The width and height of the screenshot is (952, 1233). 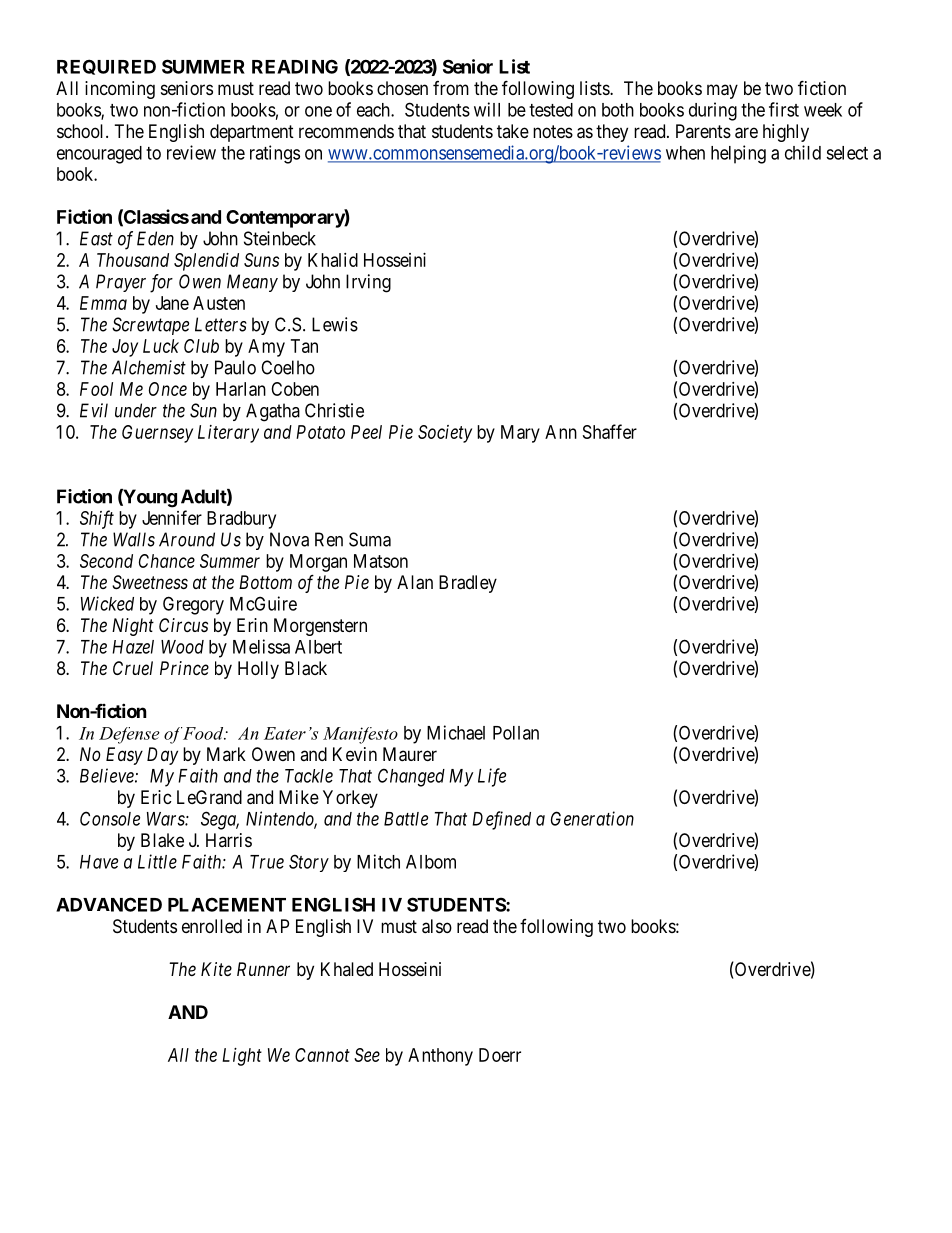 What do you see at coordinates (440, 1057) in the screenshot?
I see `Anthony` at bounding box center [440, 1057].
